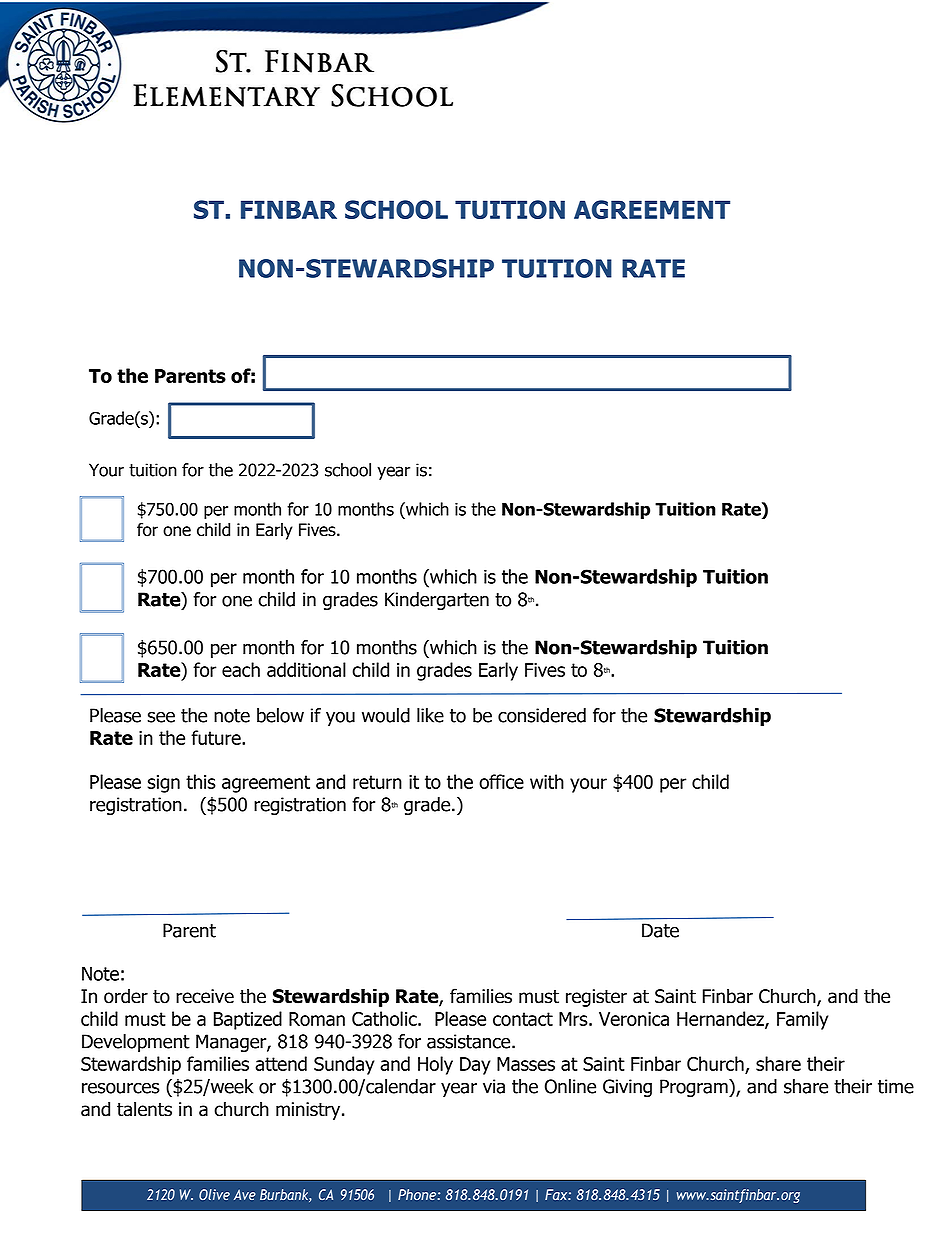  I want to click on Date, so click(660, 930).
